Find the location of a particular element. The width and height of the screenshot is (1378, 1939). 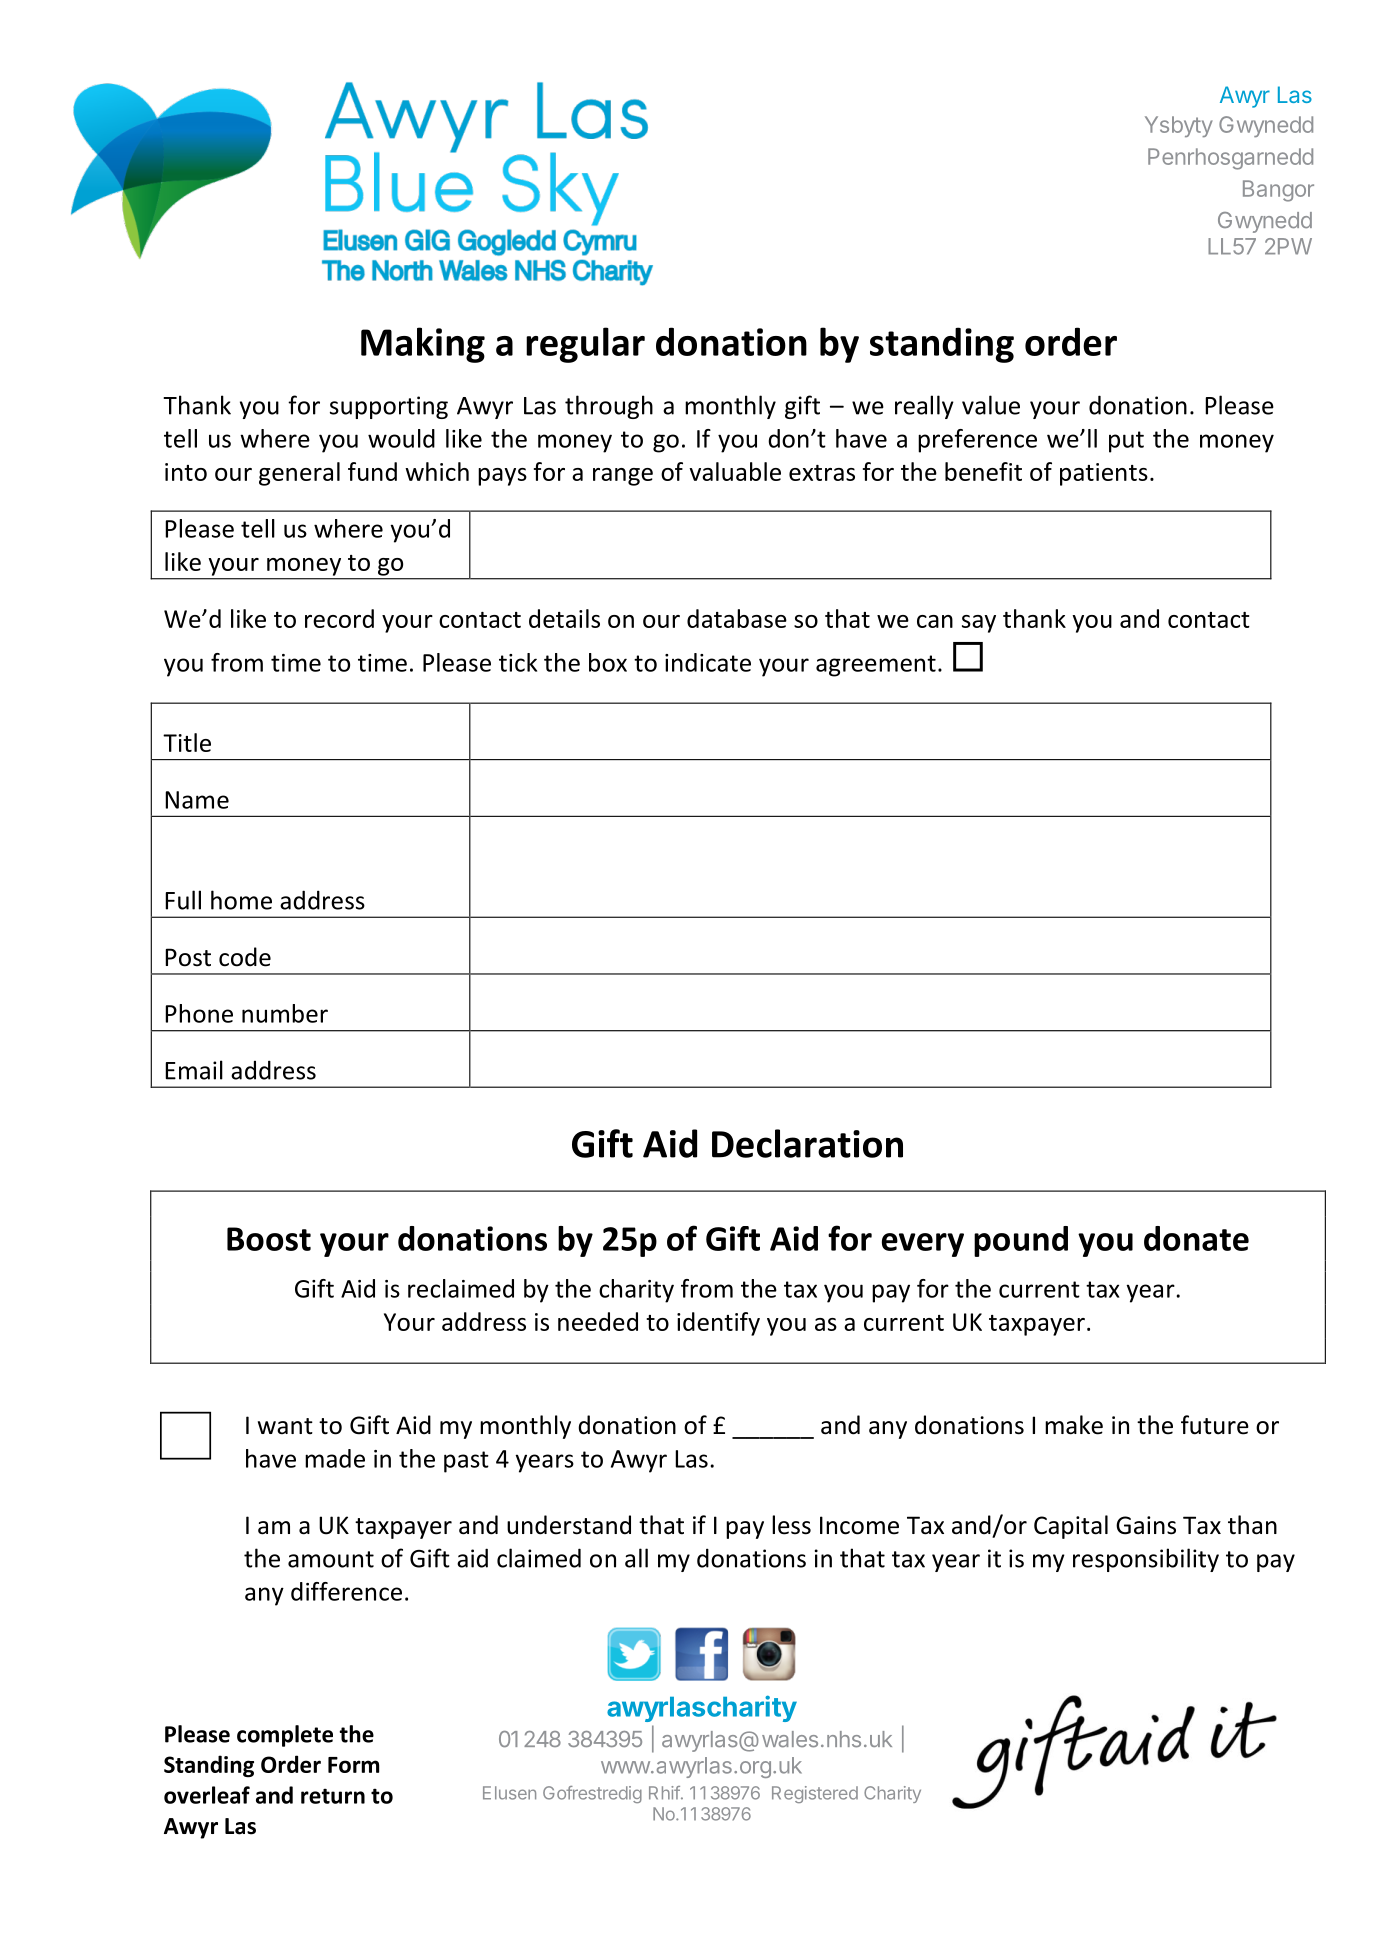

Making is located at coordinates (423, 345).
